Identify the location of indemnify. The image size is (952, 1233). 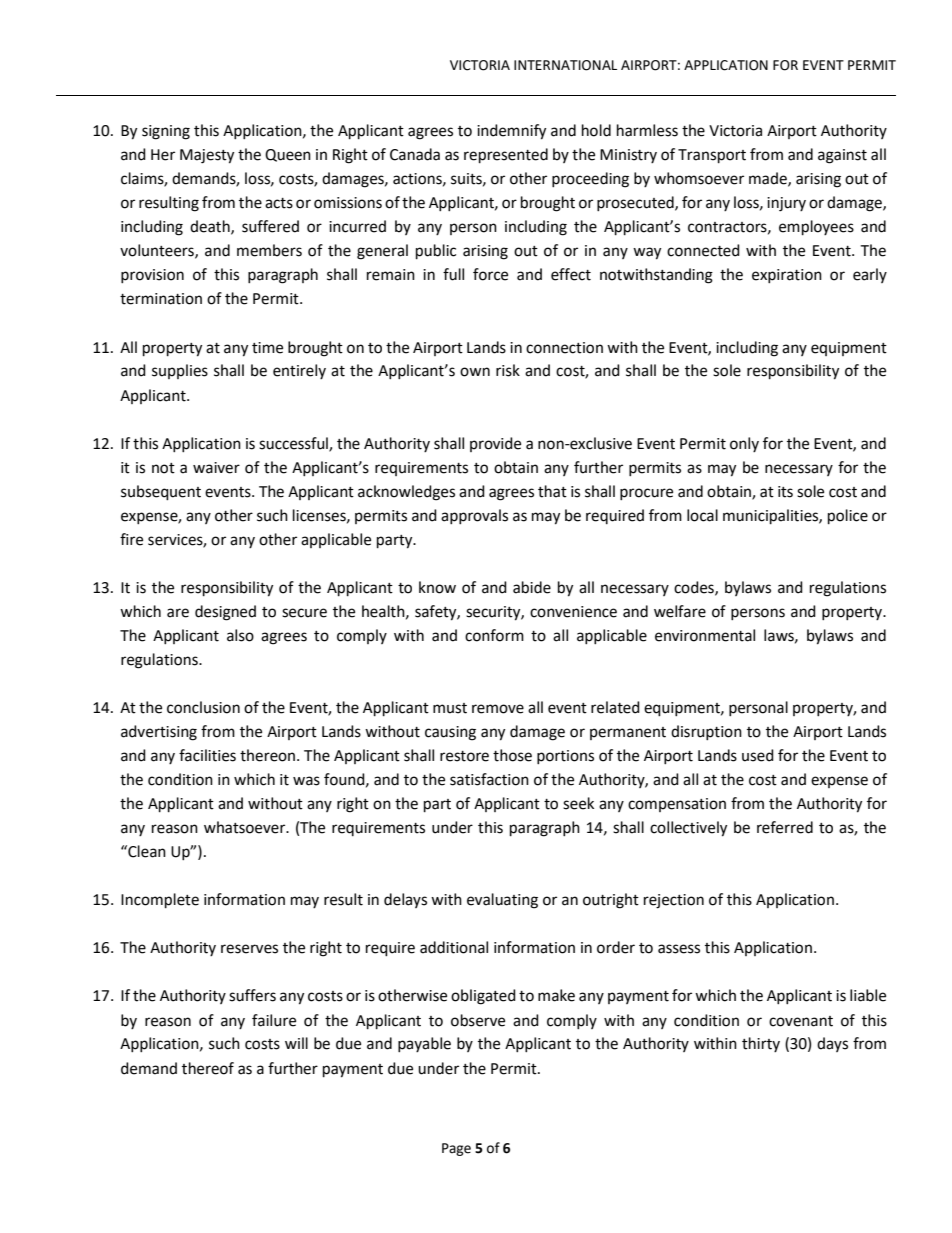
(511, 132).
